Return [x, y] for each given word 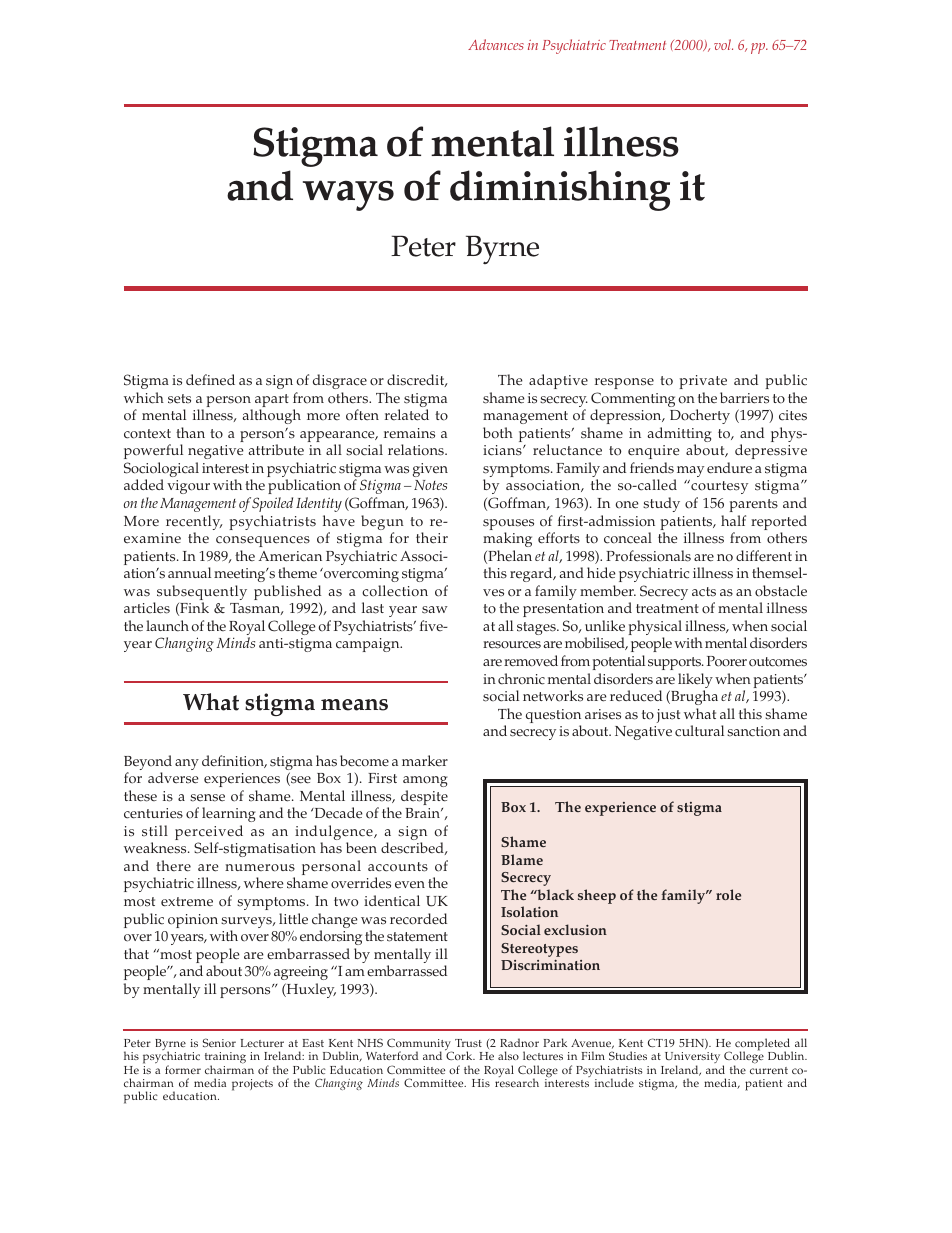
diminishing [560, 190]
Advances [496, 44]
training [225, 1059]
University [692, 1059]
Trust [468, 1043]
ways [348, 195]
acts [704, 592]
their [432, 538]
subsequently [202, 594]
